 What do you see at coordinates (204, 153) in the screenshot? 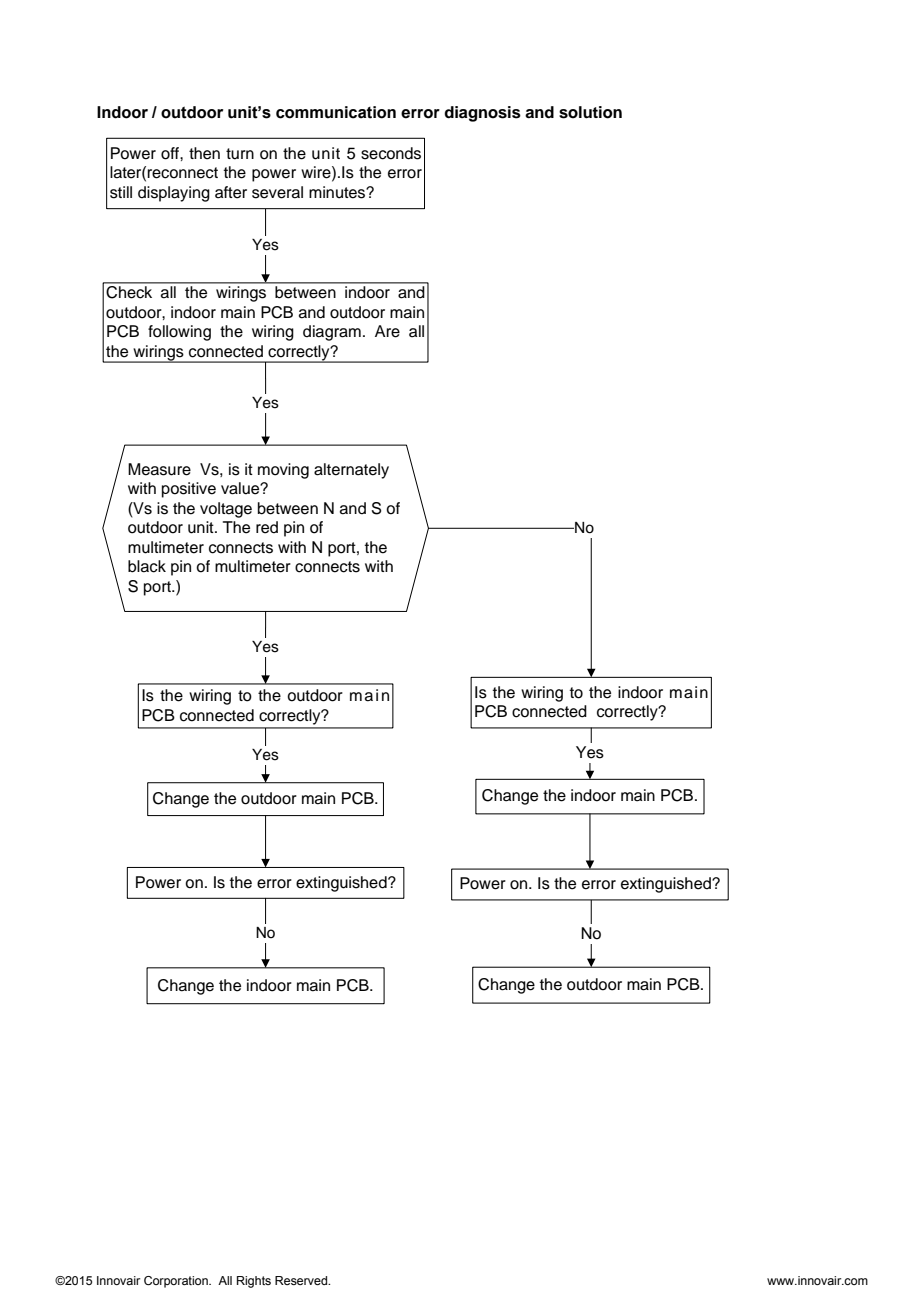
I see `then` at bounding box center [204, 153].
